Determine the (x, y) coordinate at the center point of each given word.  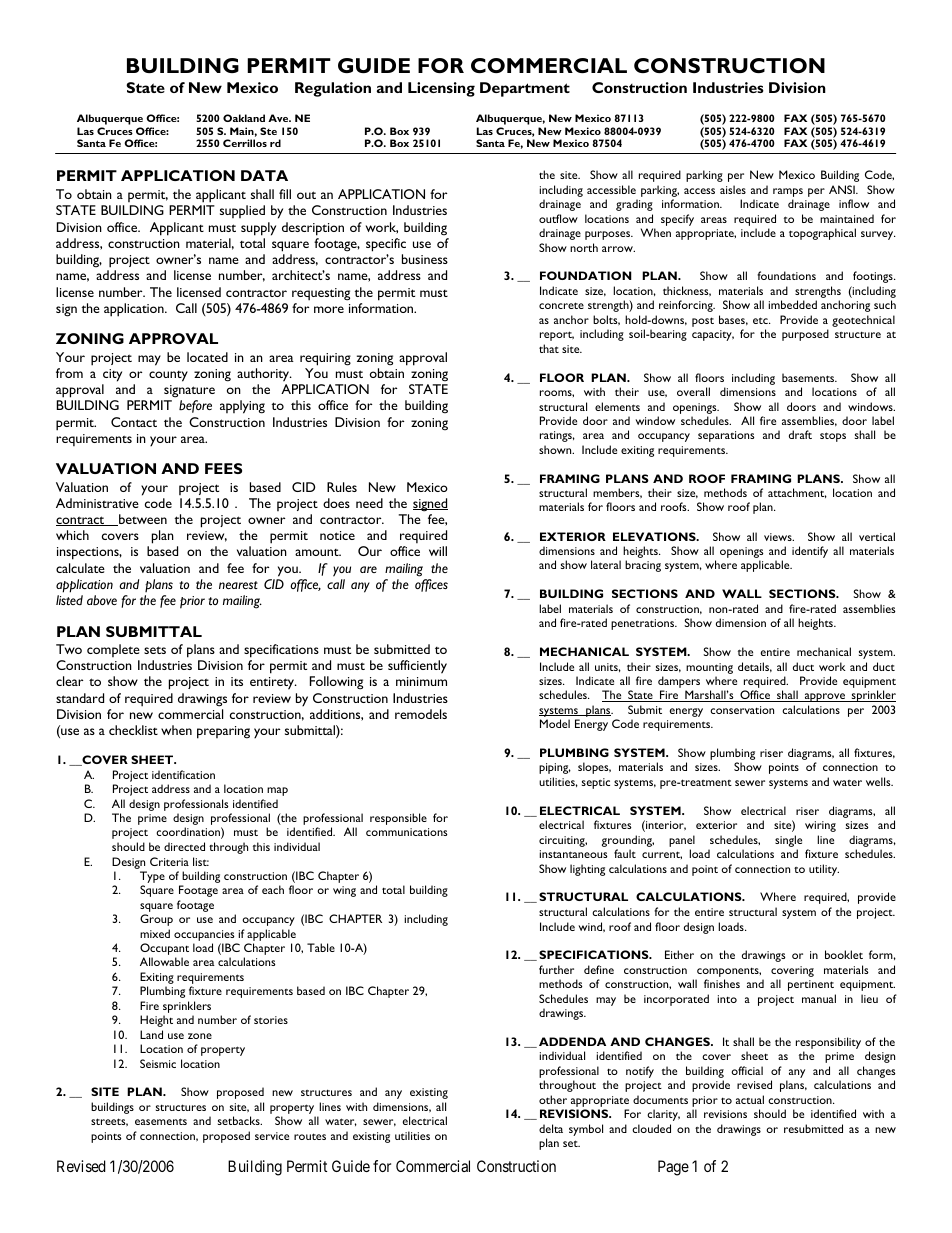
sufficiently (417, 667)
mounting (709, 668)
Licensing (441, 89)
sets (155, 650)
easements (161, 1121)
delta (551, 1128)
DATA (264, 175)
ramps (788, 194)
